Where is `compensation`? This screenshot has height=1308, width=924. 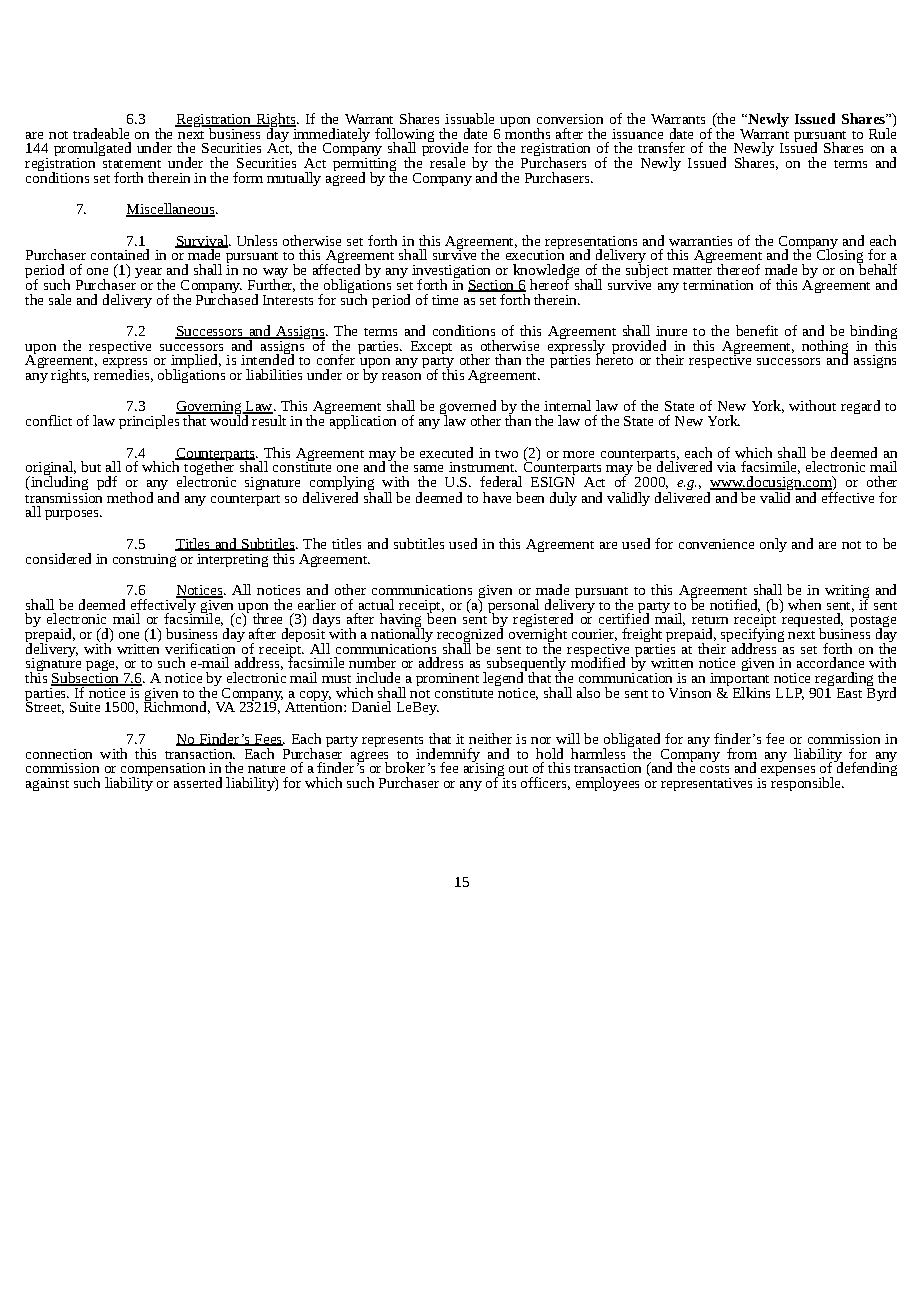
compensation is located at coordinates (162, 771).
